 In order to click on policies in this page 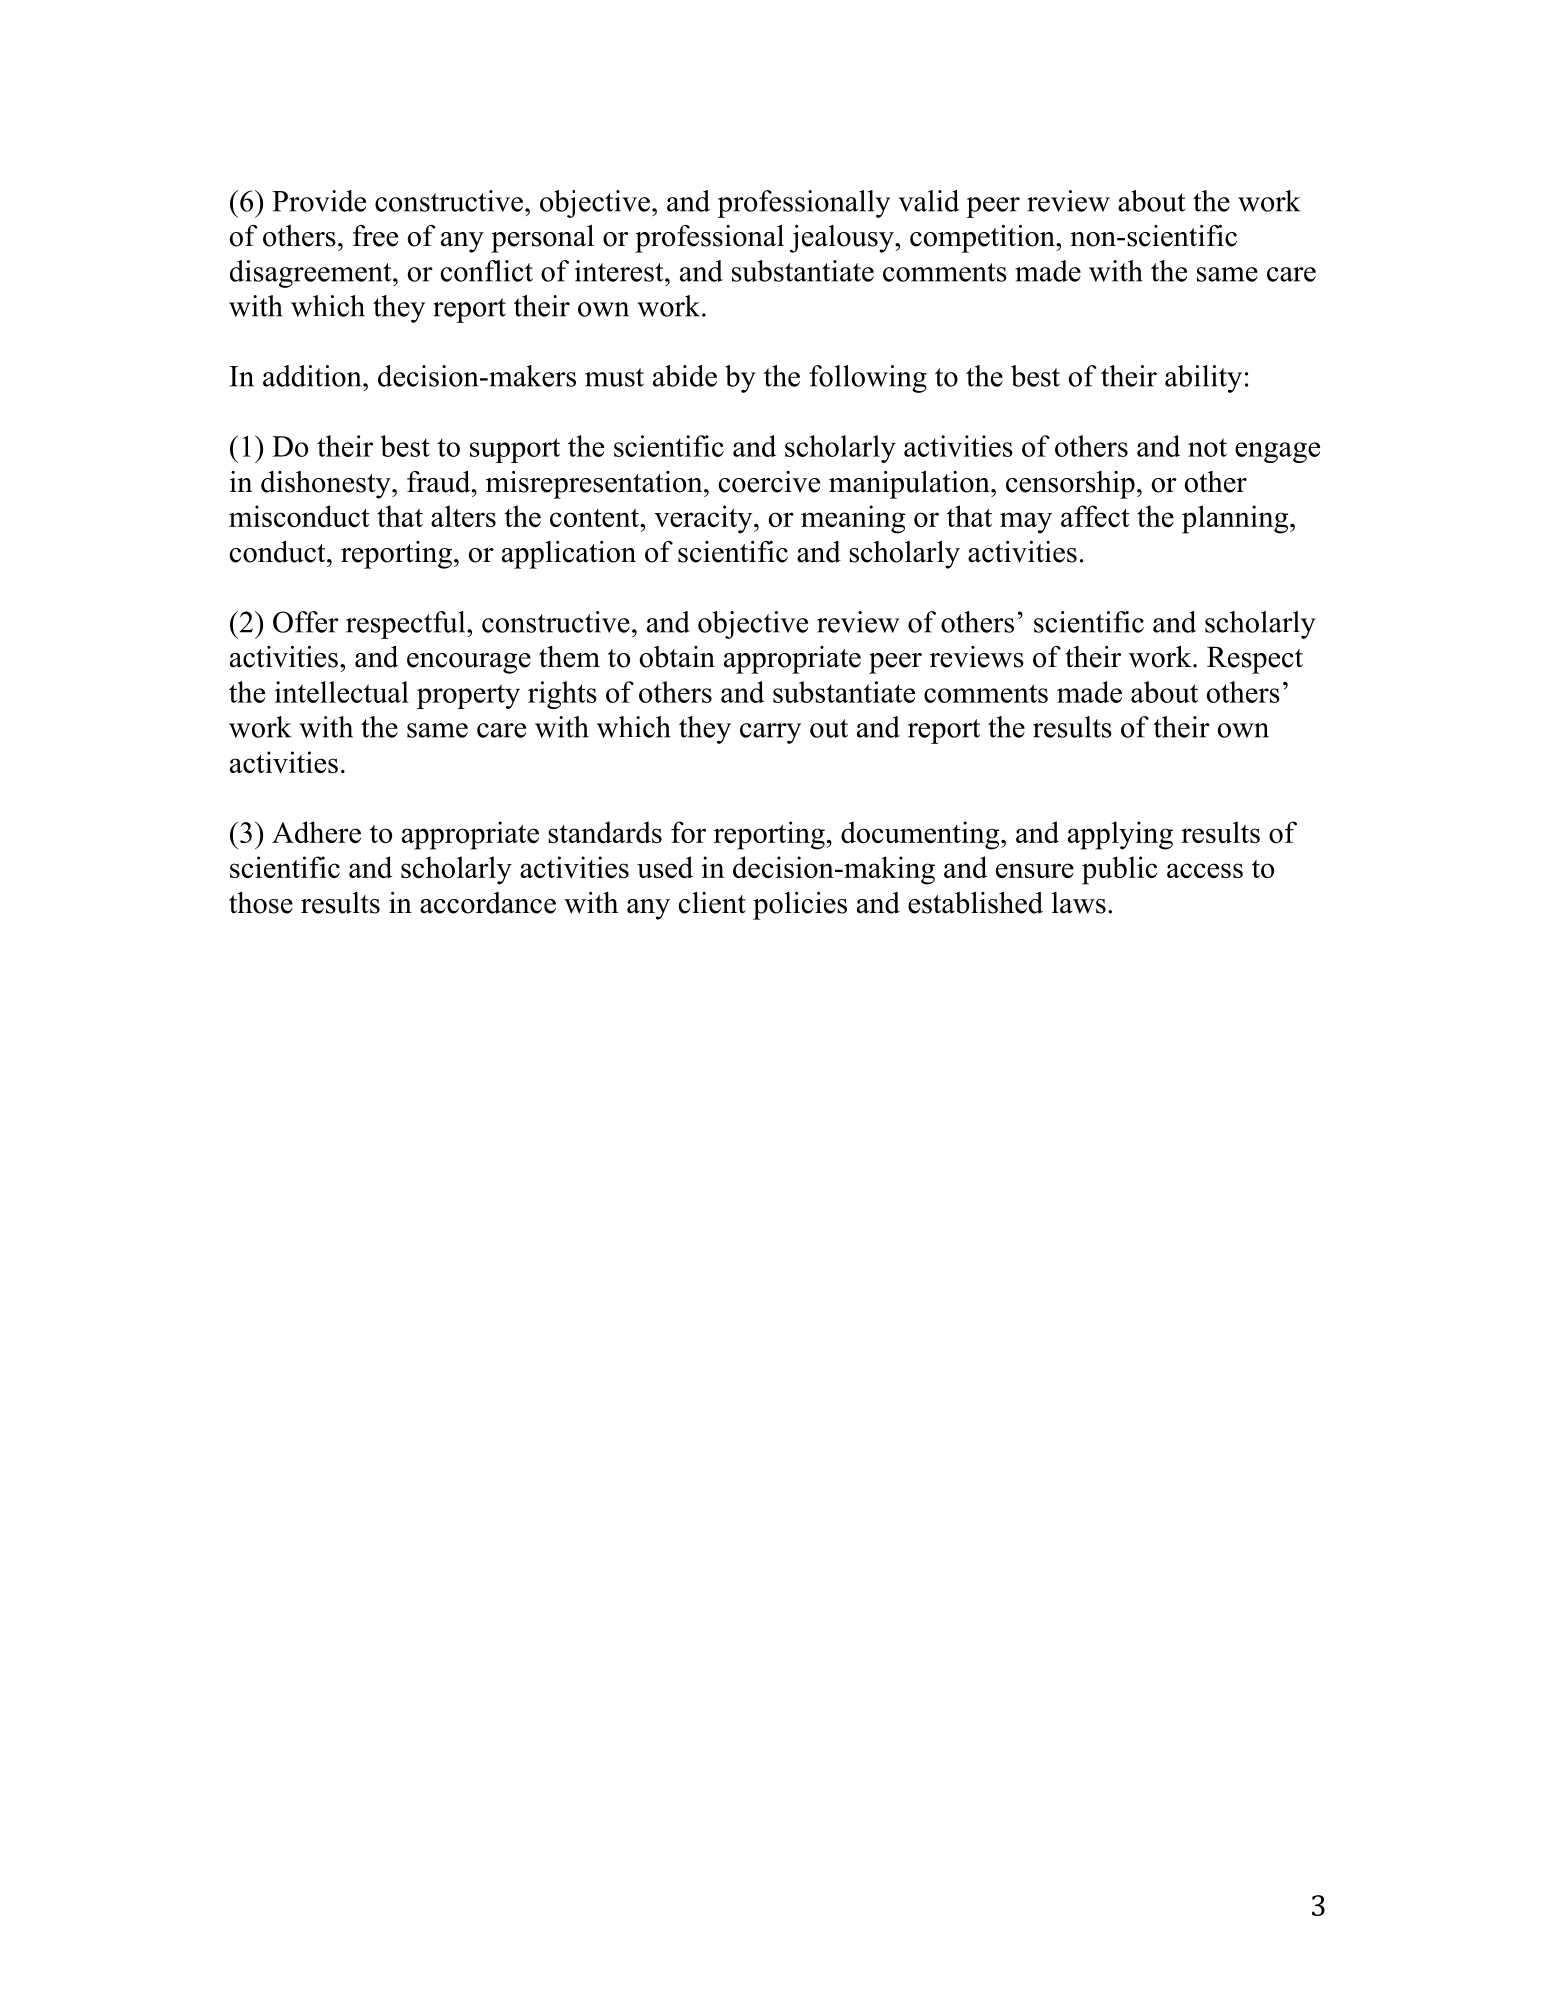, I will do `click(800, 906)`.
